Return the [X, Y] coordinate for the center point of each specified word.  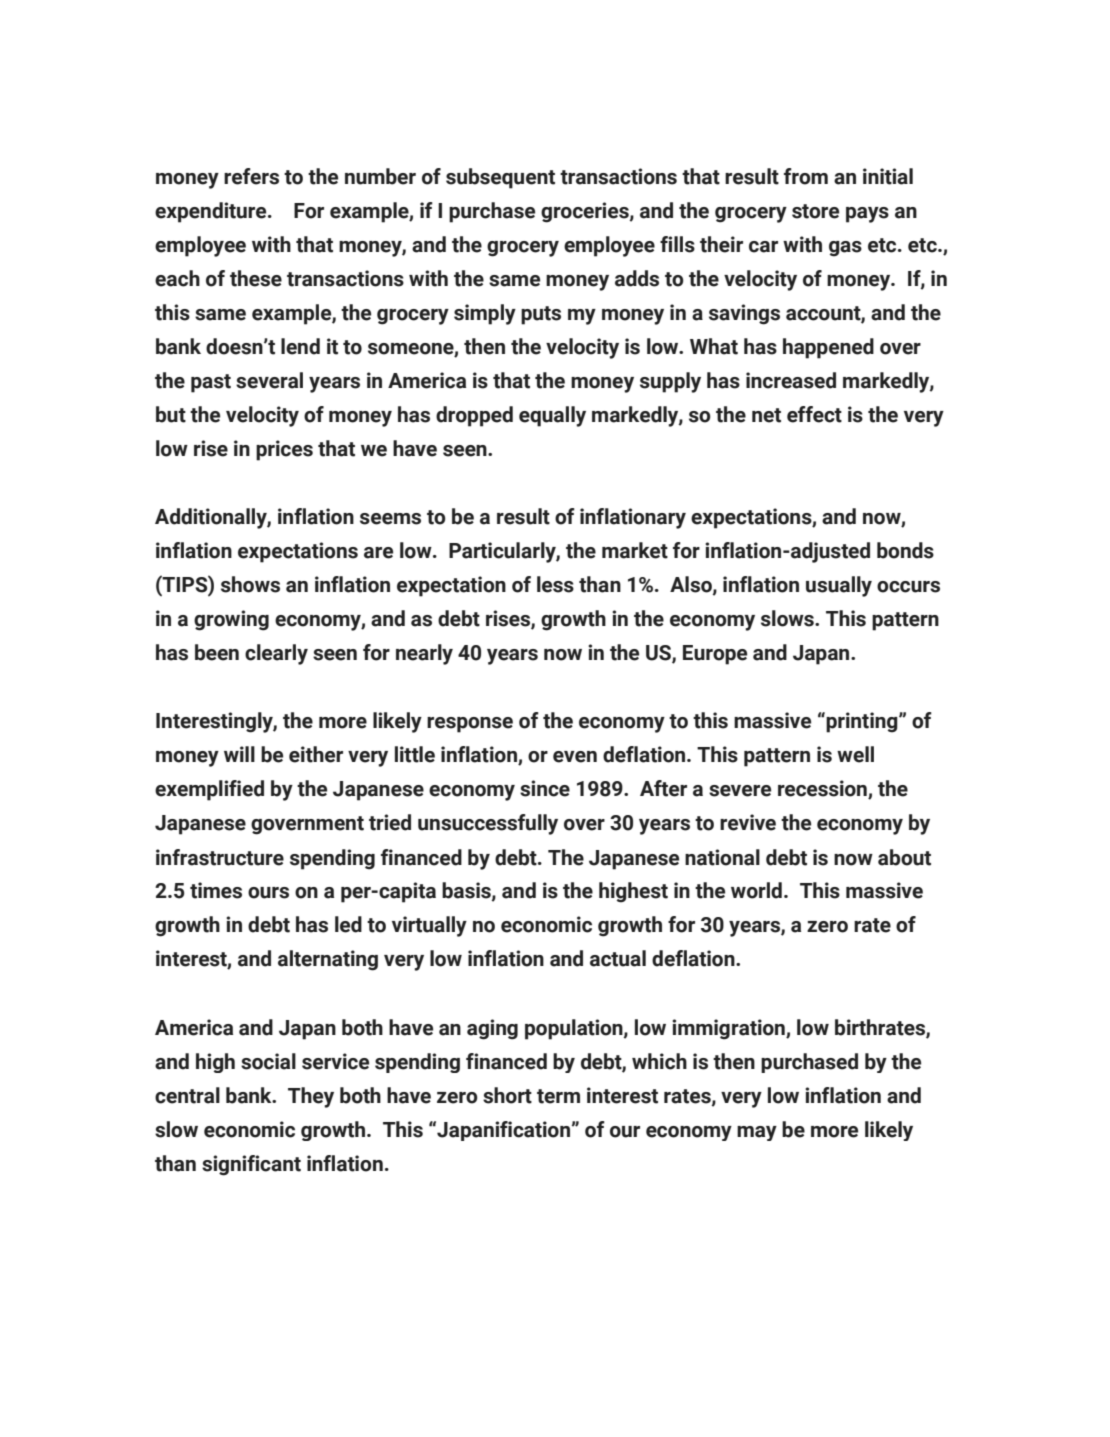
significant [251, 1165]
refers [251, 176]
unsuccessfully [488, 824]
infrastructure [220, 857]
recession [823, 789]
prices [284, 450]
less [555, 584]
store [815, 211]
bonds [905, 550]
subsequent [500, 178]
